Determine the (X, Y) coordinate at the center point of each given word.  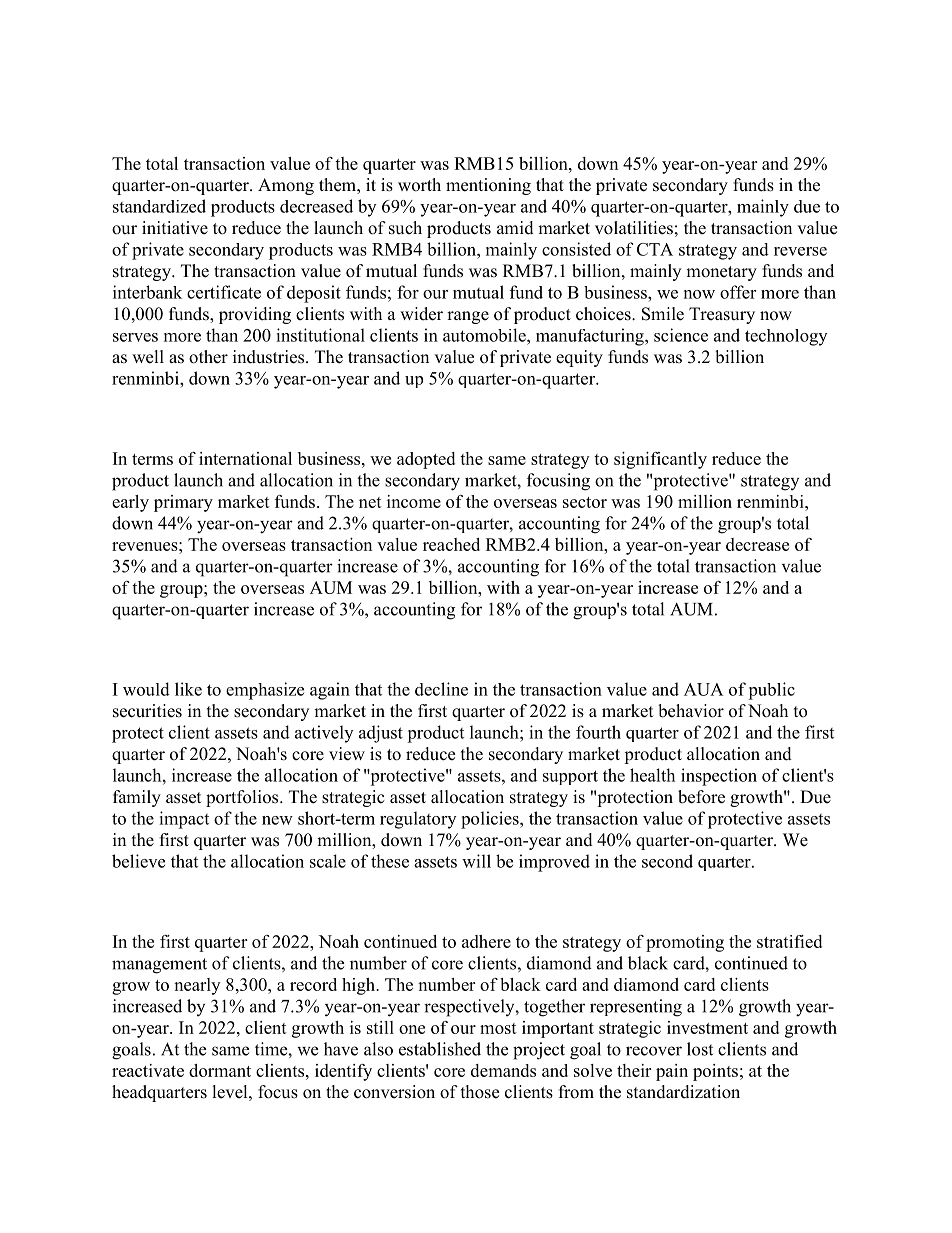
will (476, 861)
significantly (660, 460)
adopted (426, 460)
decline (441, 689)
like (188, 689)
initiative (175, 228)
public (771, 691)
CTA (655, 249)
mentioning (488, 186)
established (440, 1049)
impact (184, 820)
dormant (220, 1070)
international (245, 458)
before (701, 797)
